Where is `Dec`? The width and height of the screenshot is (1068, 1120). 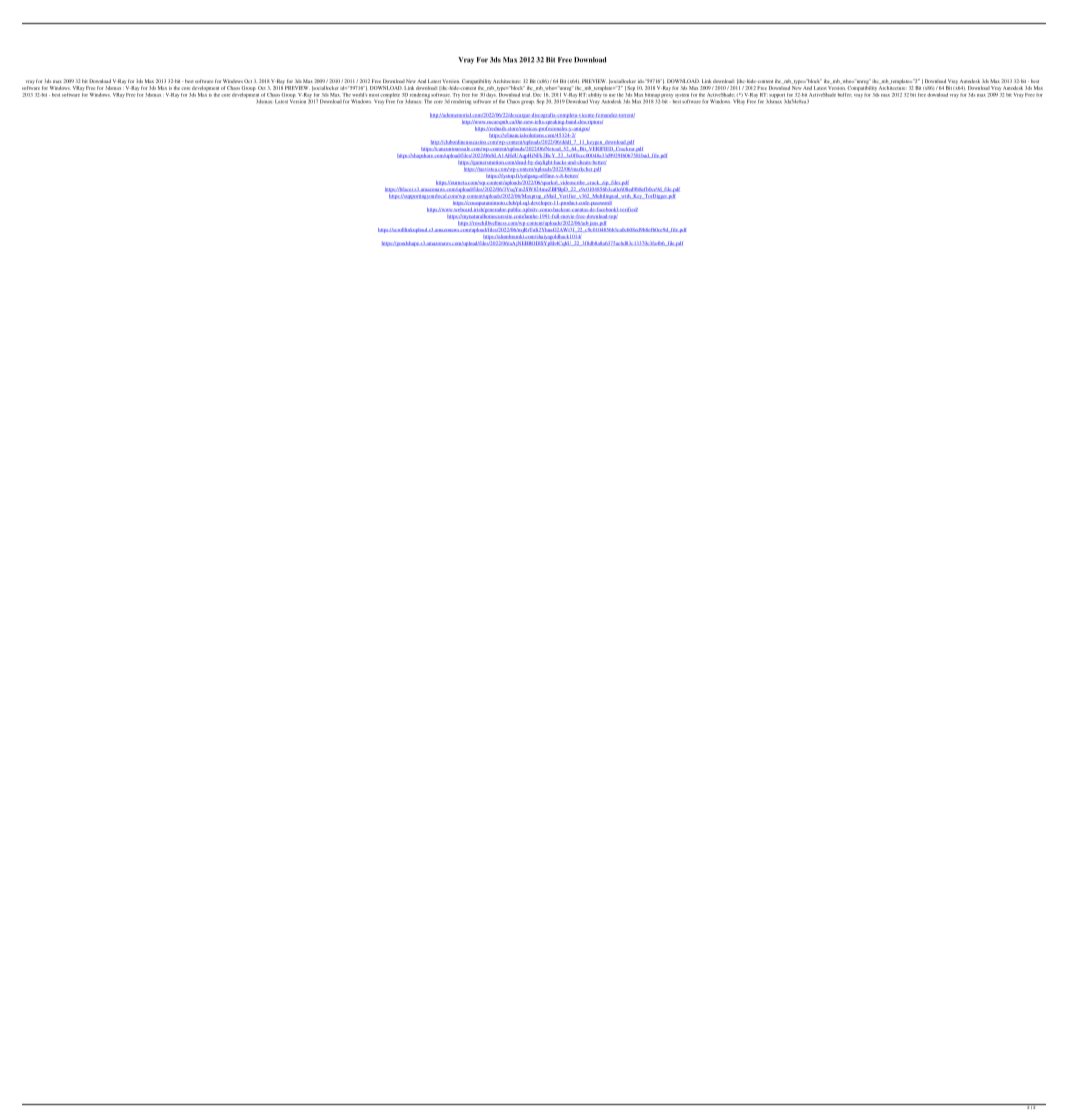 Dec is located at coordinates (537, 93).
